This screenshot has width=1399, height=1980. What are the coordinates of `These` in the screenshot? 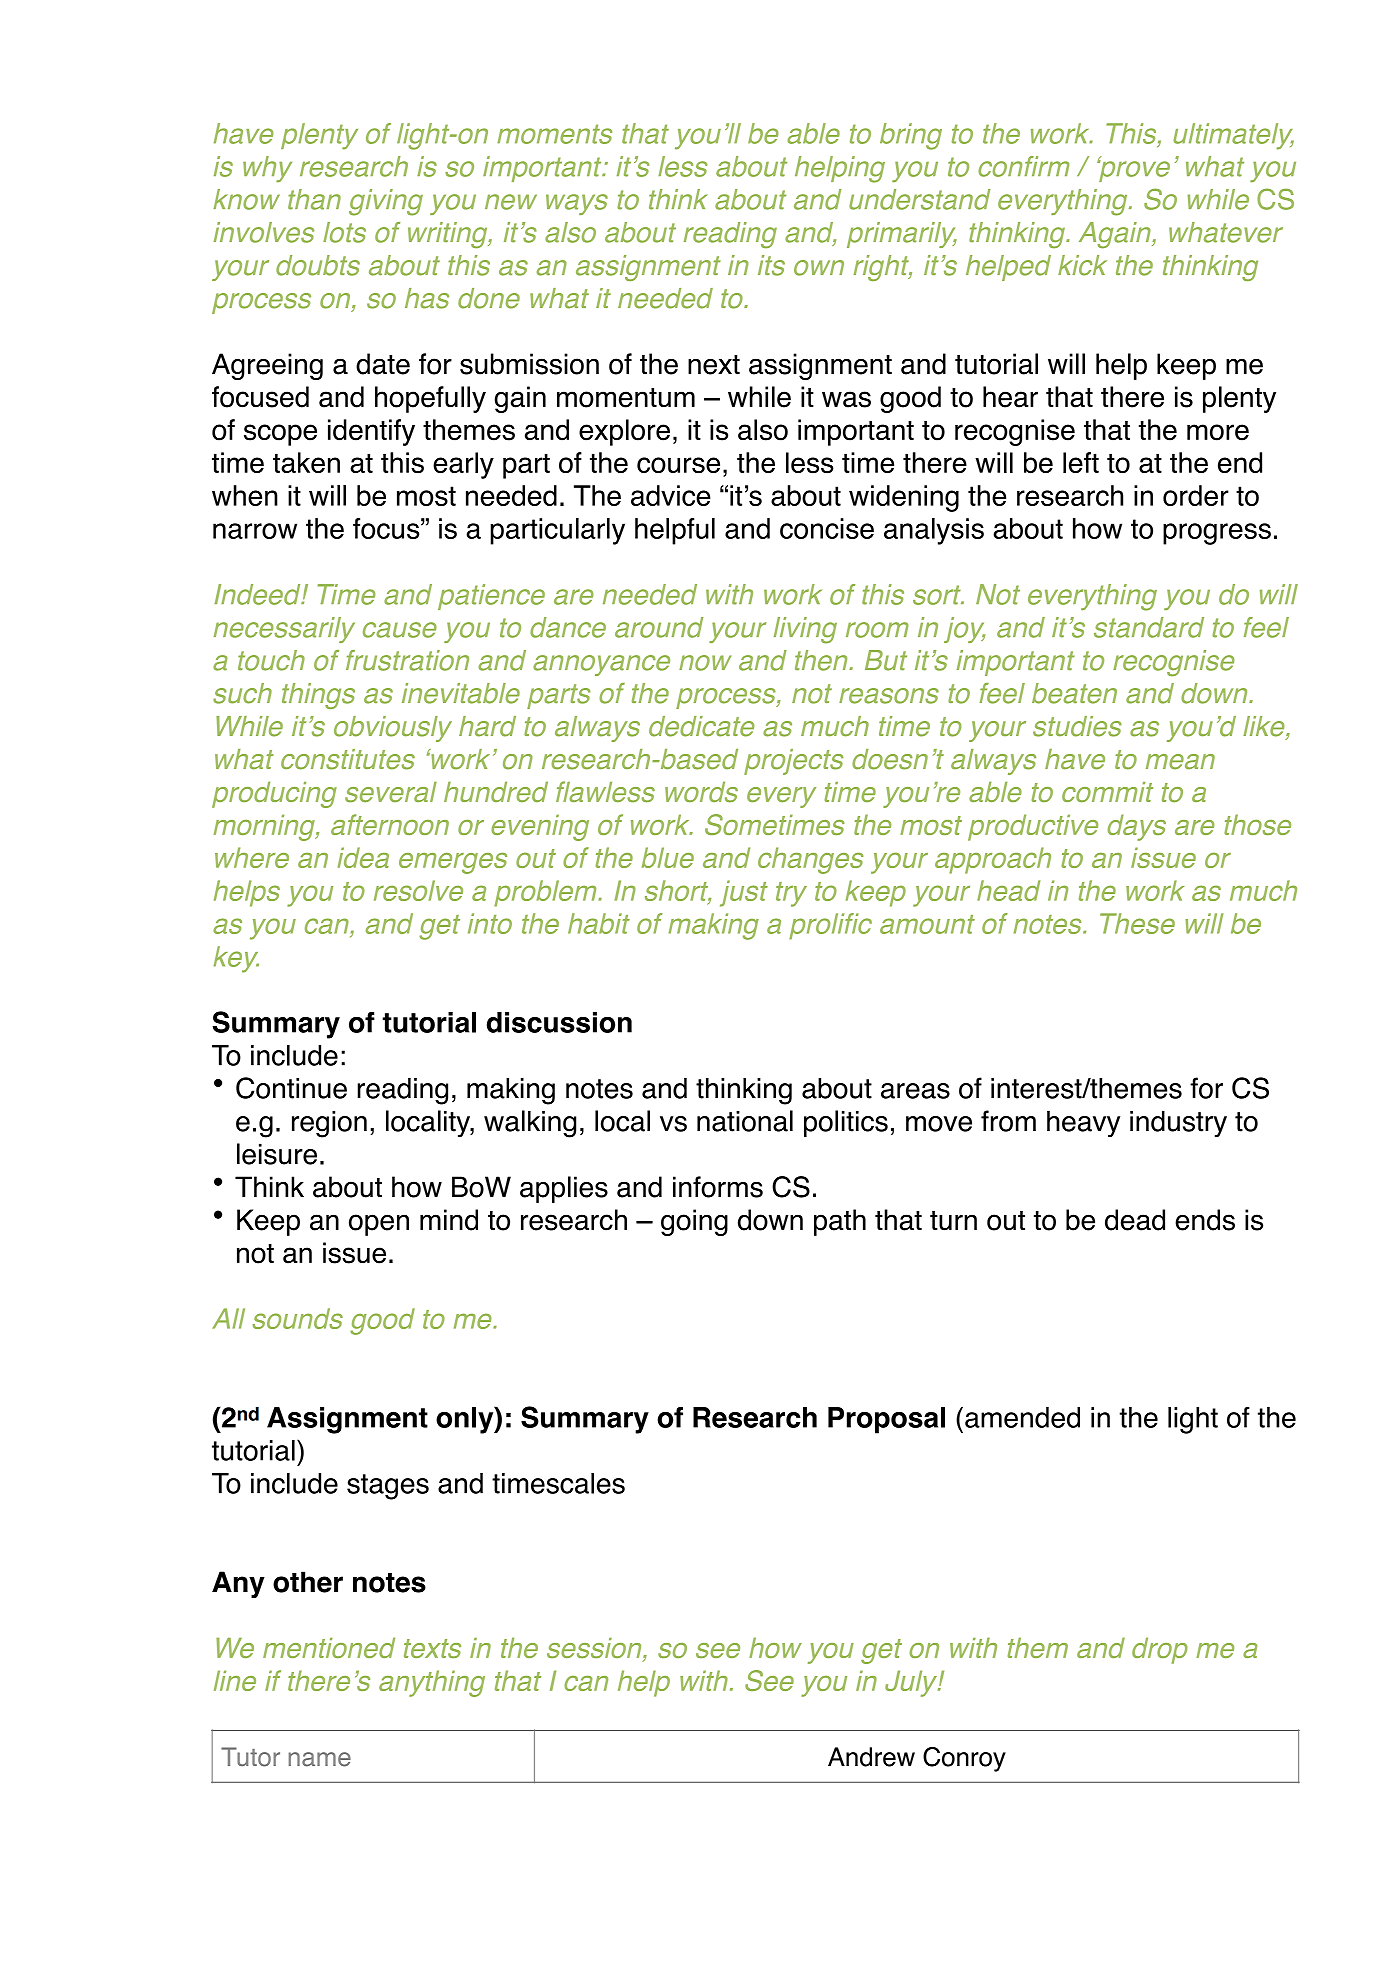 It's located at (1137, 923).
